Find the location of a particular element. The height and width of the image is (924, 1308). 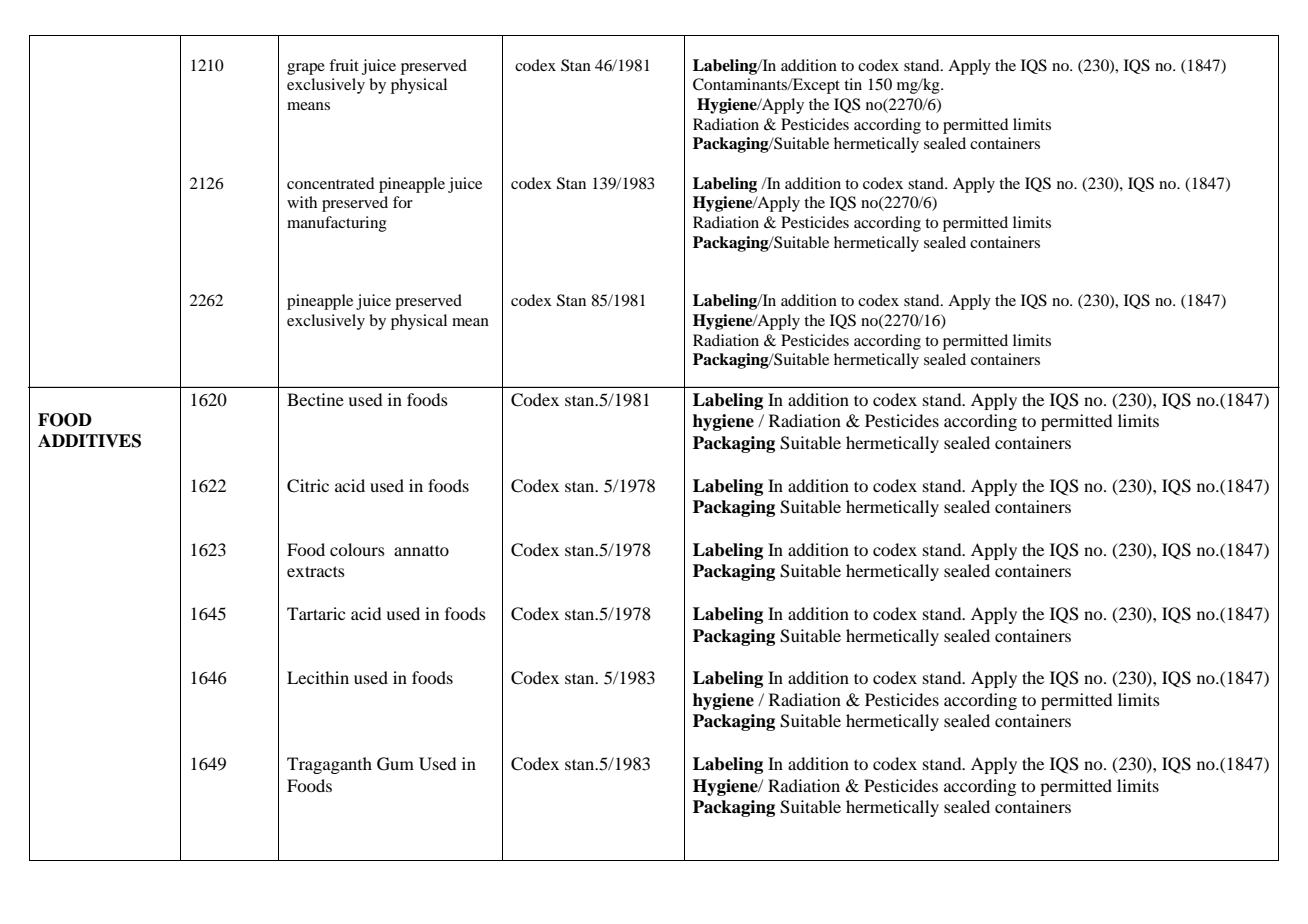

Lecithin is located at coordinates (318, 677).
